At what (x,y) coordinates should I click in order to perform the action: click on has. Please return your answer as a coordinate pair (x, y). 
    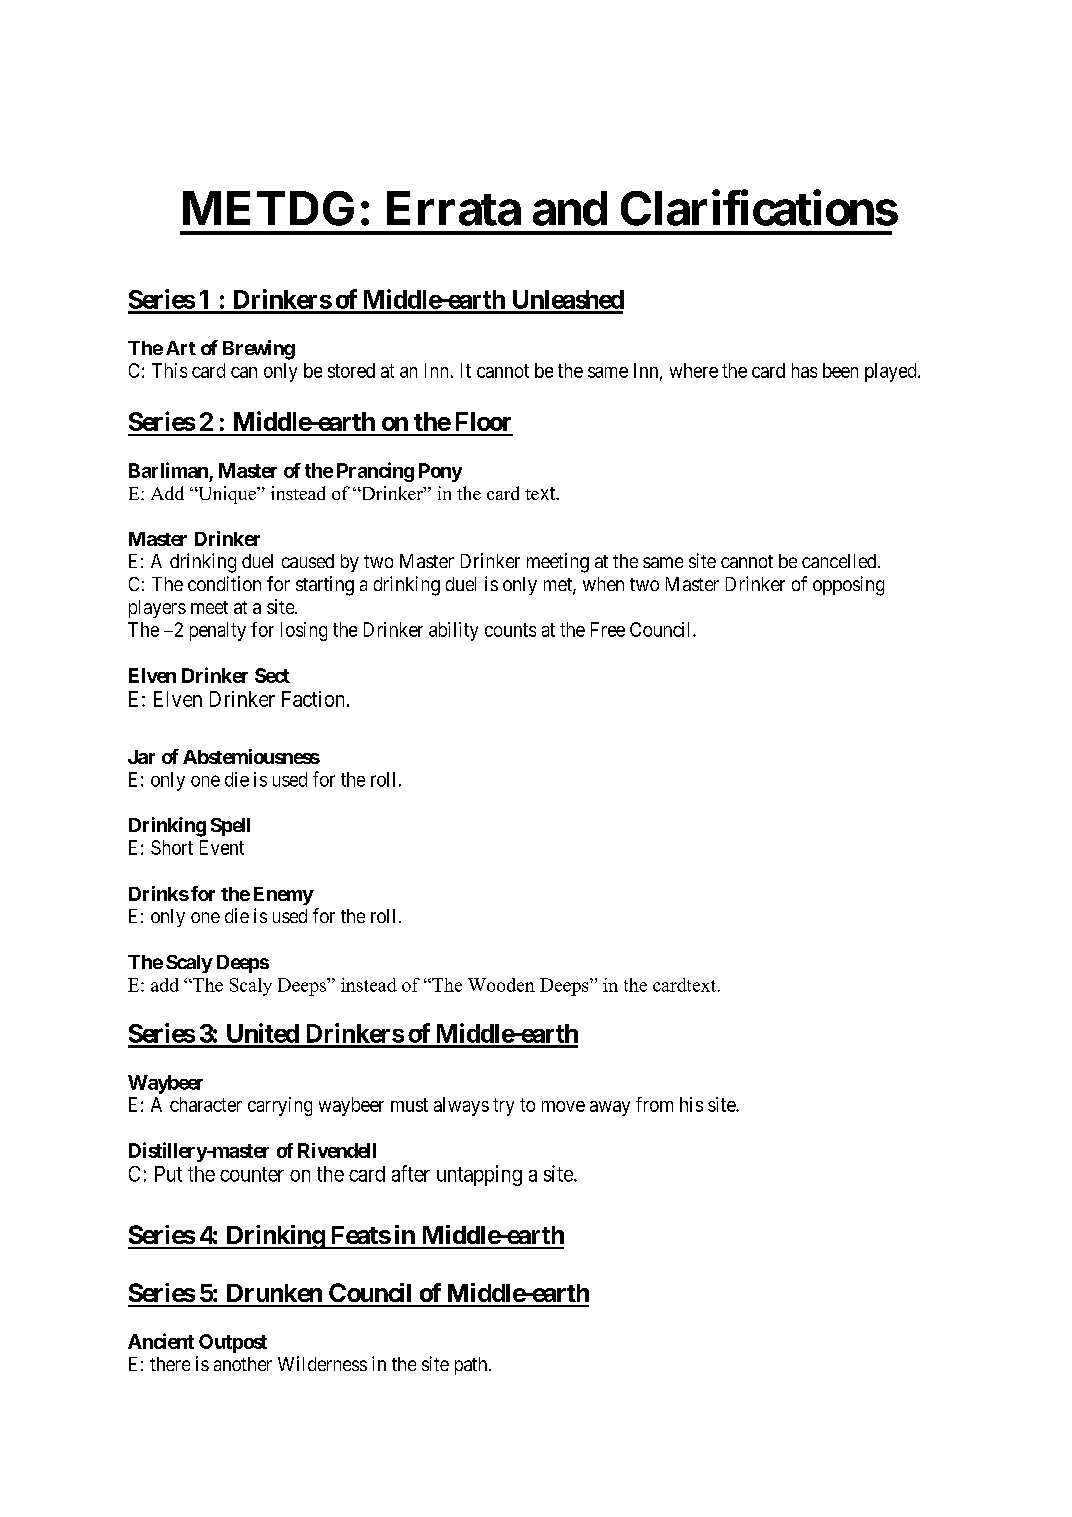
    Looking at the image, I should click on (804, 370).
